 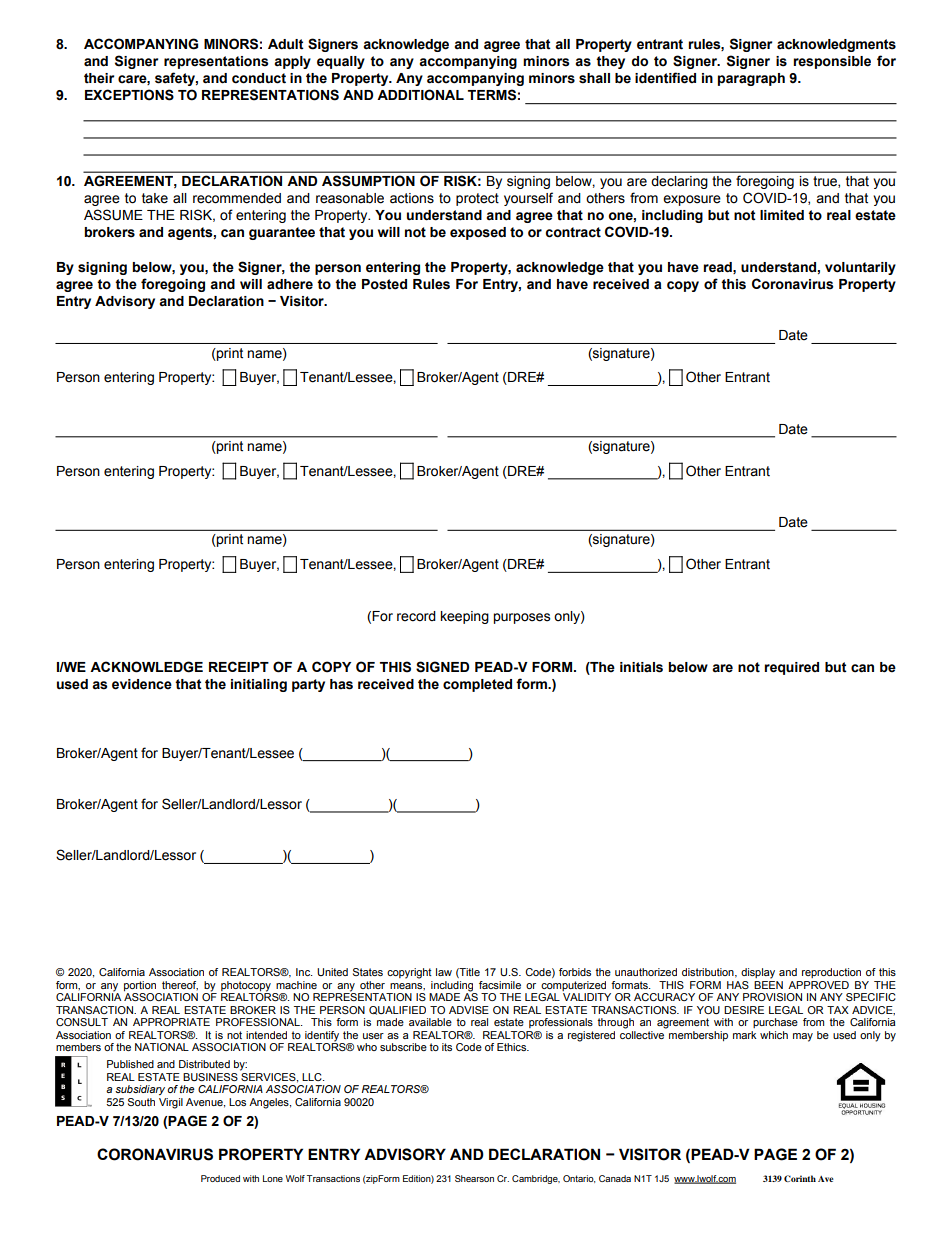 What do you see at coordinates (171, 1103) in the image?
I see `Virgil` at bounding box center [171, 1103].
